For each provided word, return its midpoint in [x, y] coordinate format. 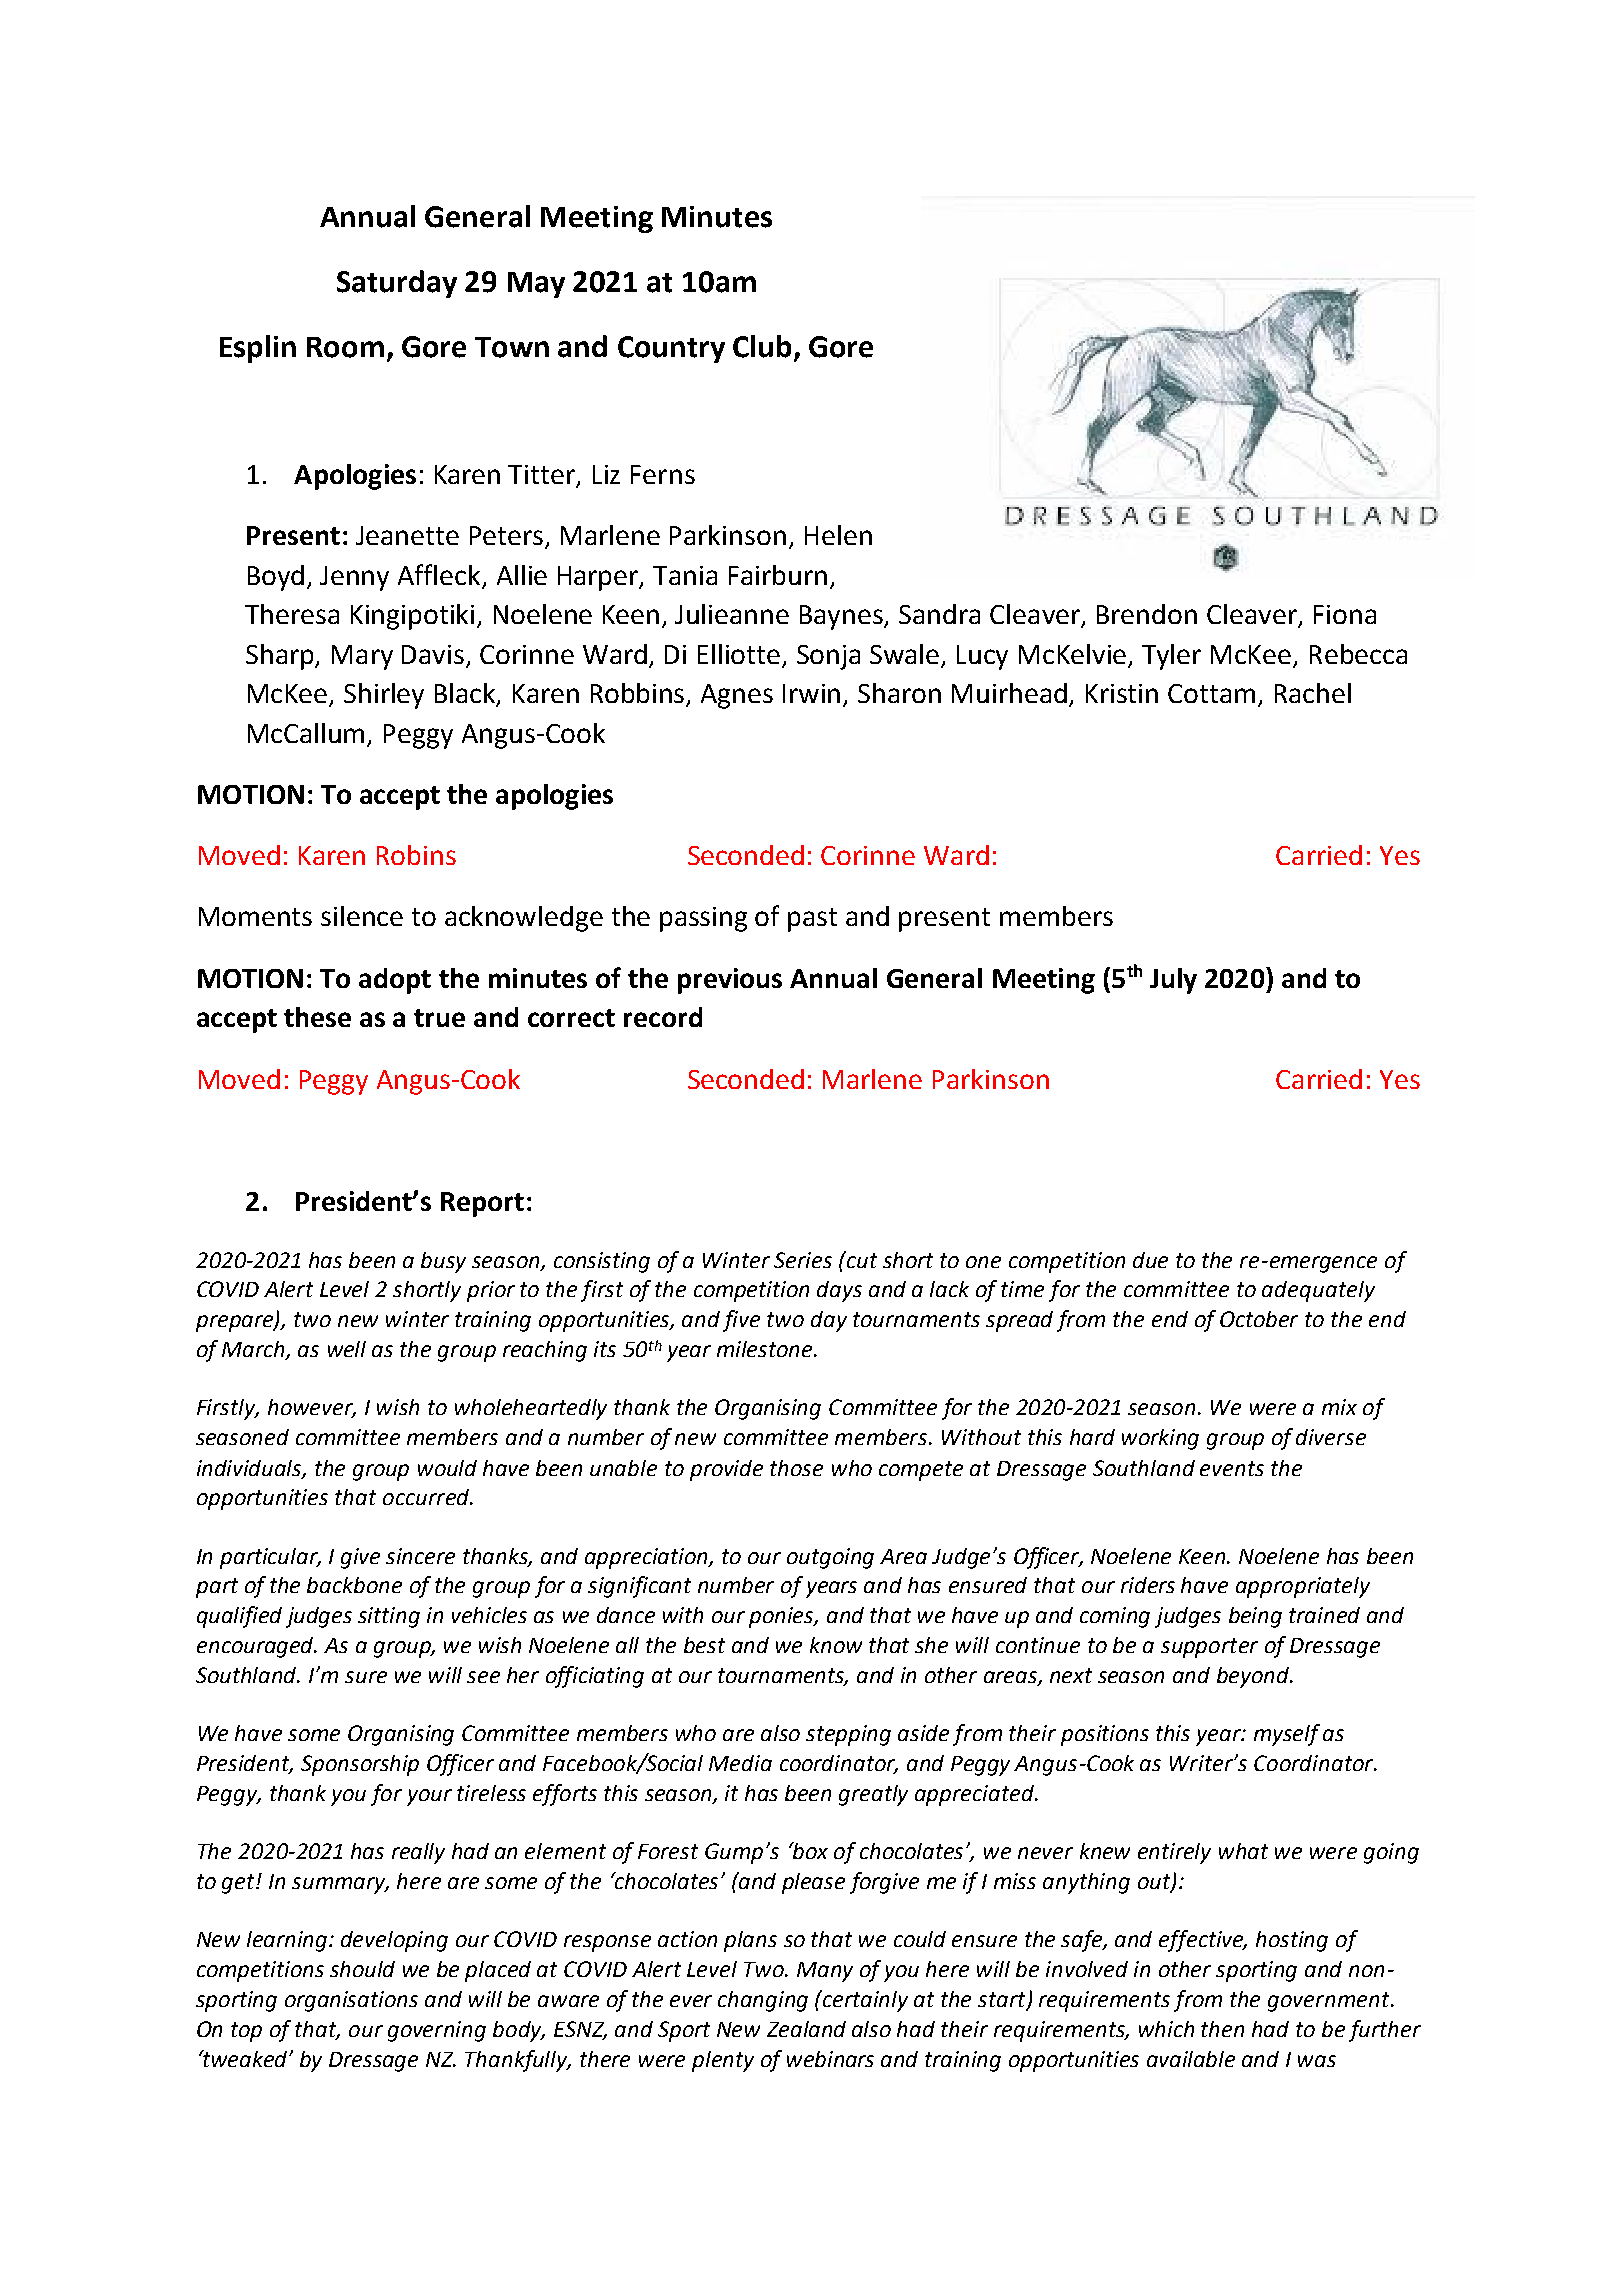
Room [345, 347]
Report [482, 1204]
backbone [354, 1585]
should [362, 1969]
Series [803, 1260]
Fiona [1345, 614]
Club [762, 346]
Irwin [813, 695]
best [704, 1645]
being [1255, 1617]
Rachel [1313, 693]
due [1150, 1260]
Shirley [384, 696]
